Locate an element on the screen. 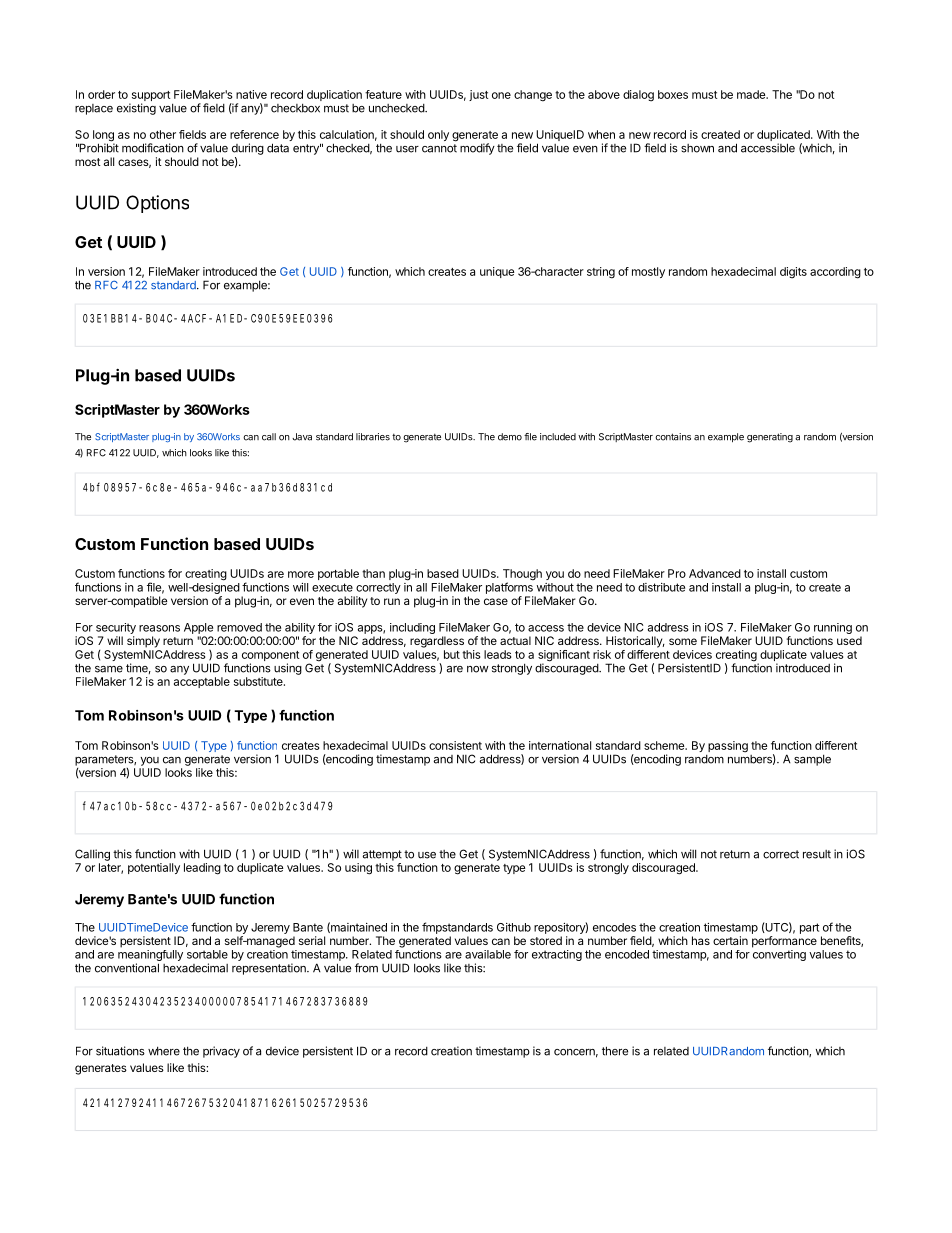  only is located at coordinates (438, 135).
